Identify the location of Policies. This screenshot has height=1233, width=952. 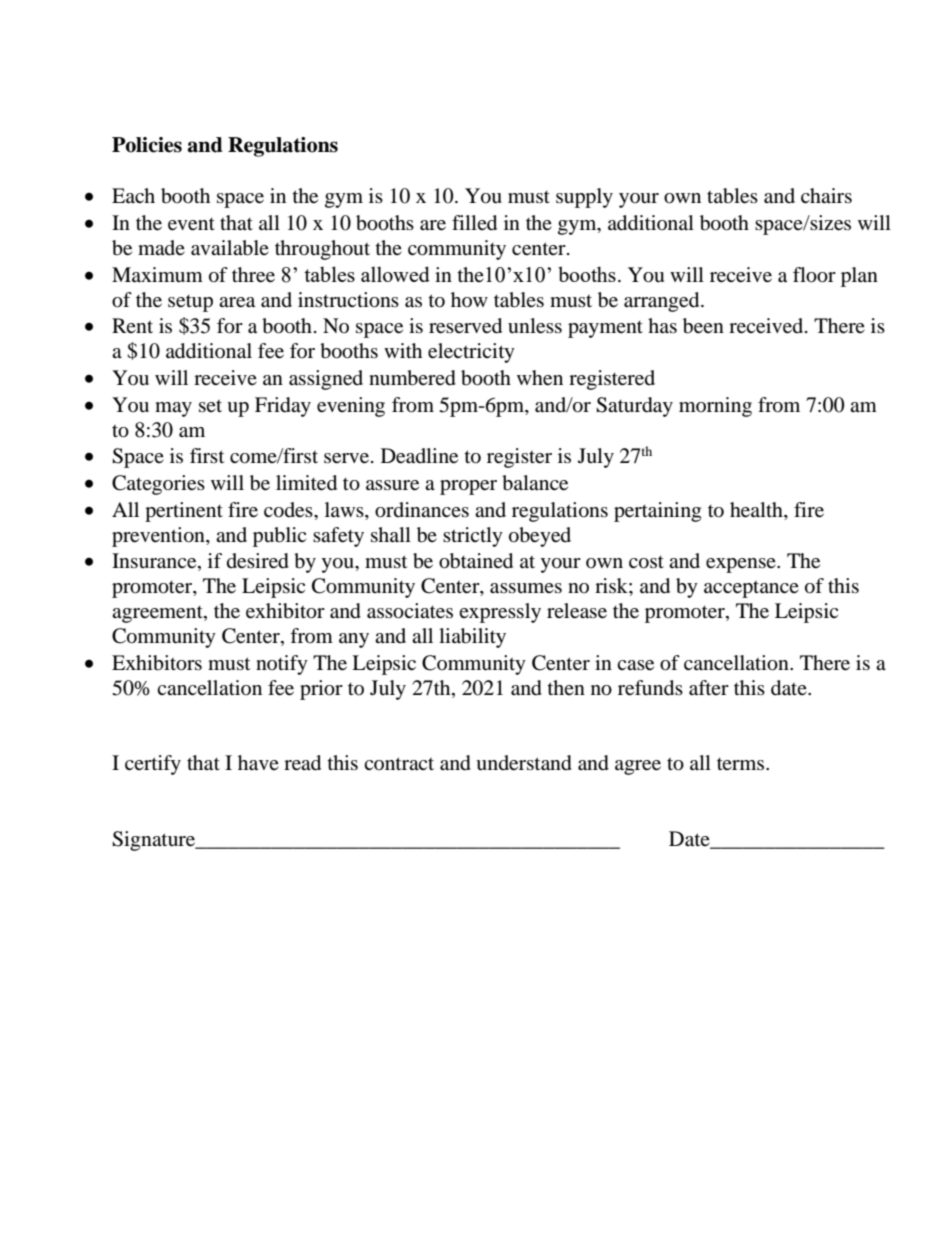
(147, 145).
